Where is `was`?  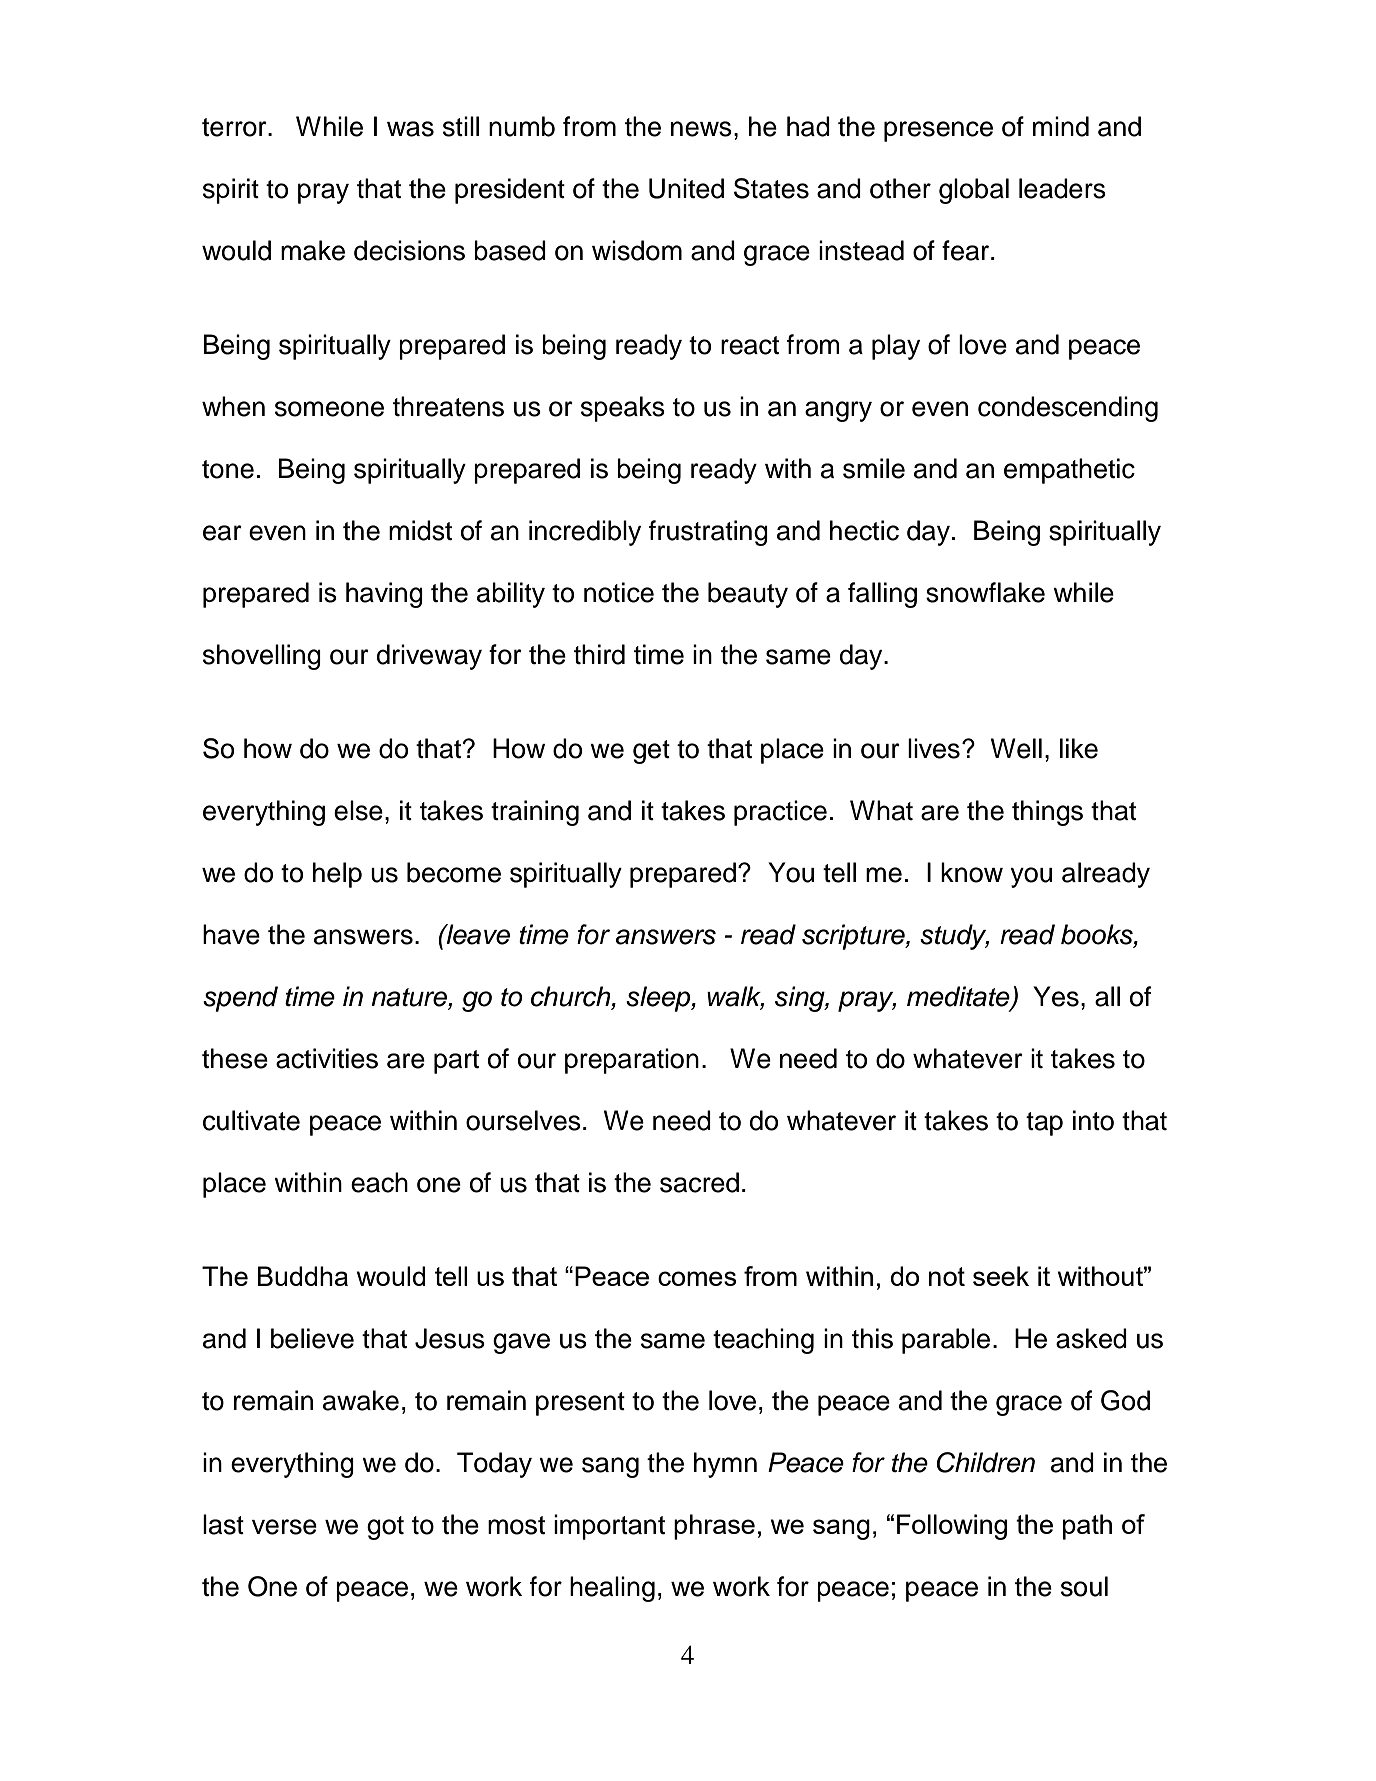
was is located at coordinates (410, 129).
